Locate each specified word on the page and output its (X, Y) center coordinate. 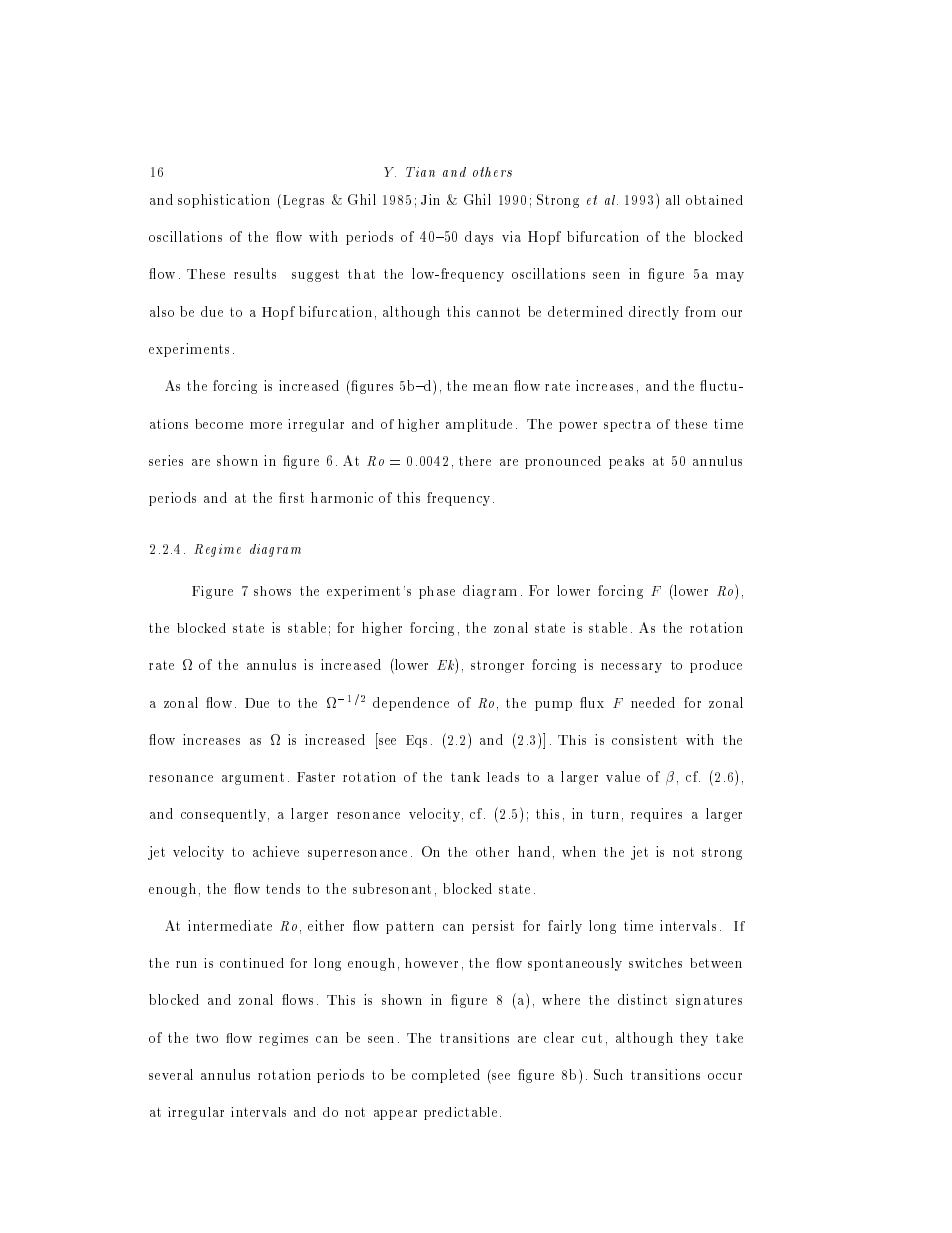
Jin (430, 199)
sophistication (224, 201)
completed (446, 1076)
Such (608, 1074)
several (171, 1074)
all (673, 200)
